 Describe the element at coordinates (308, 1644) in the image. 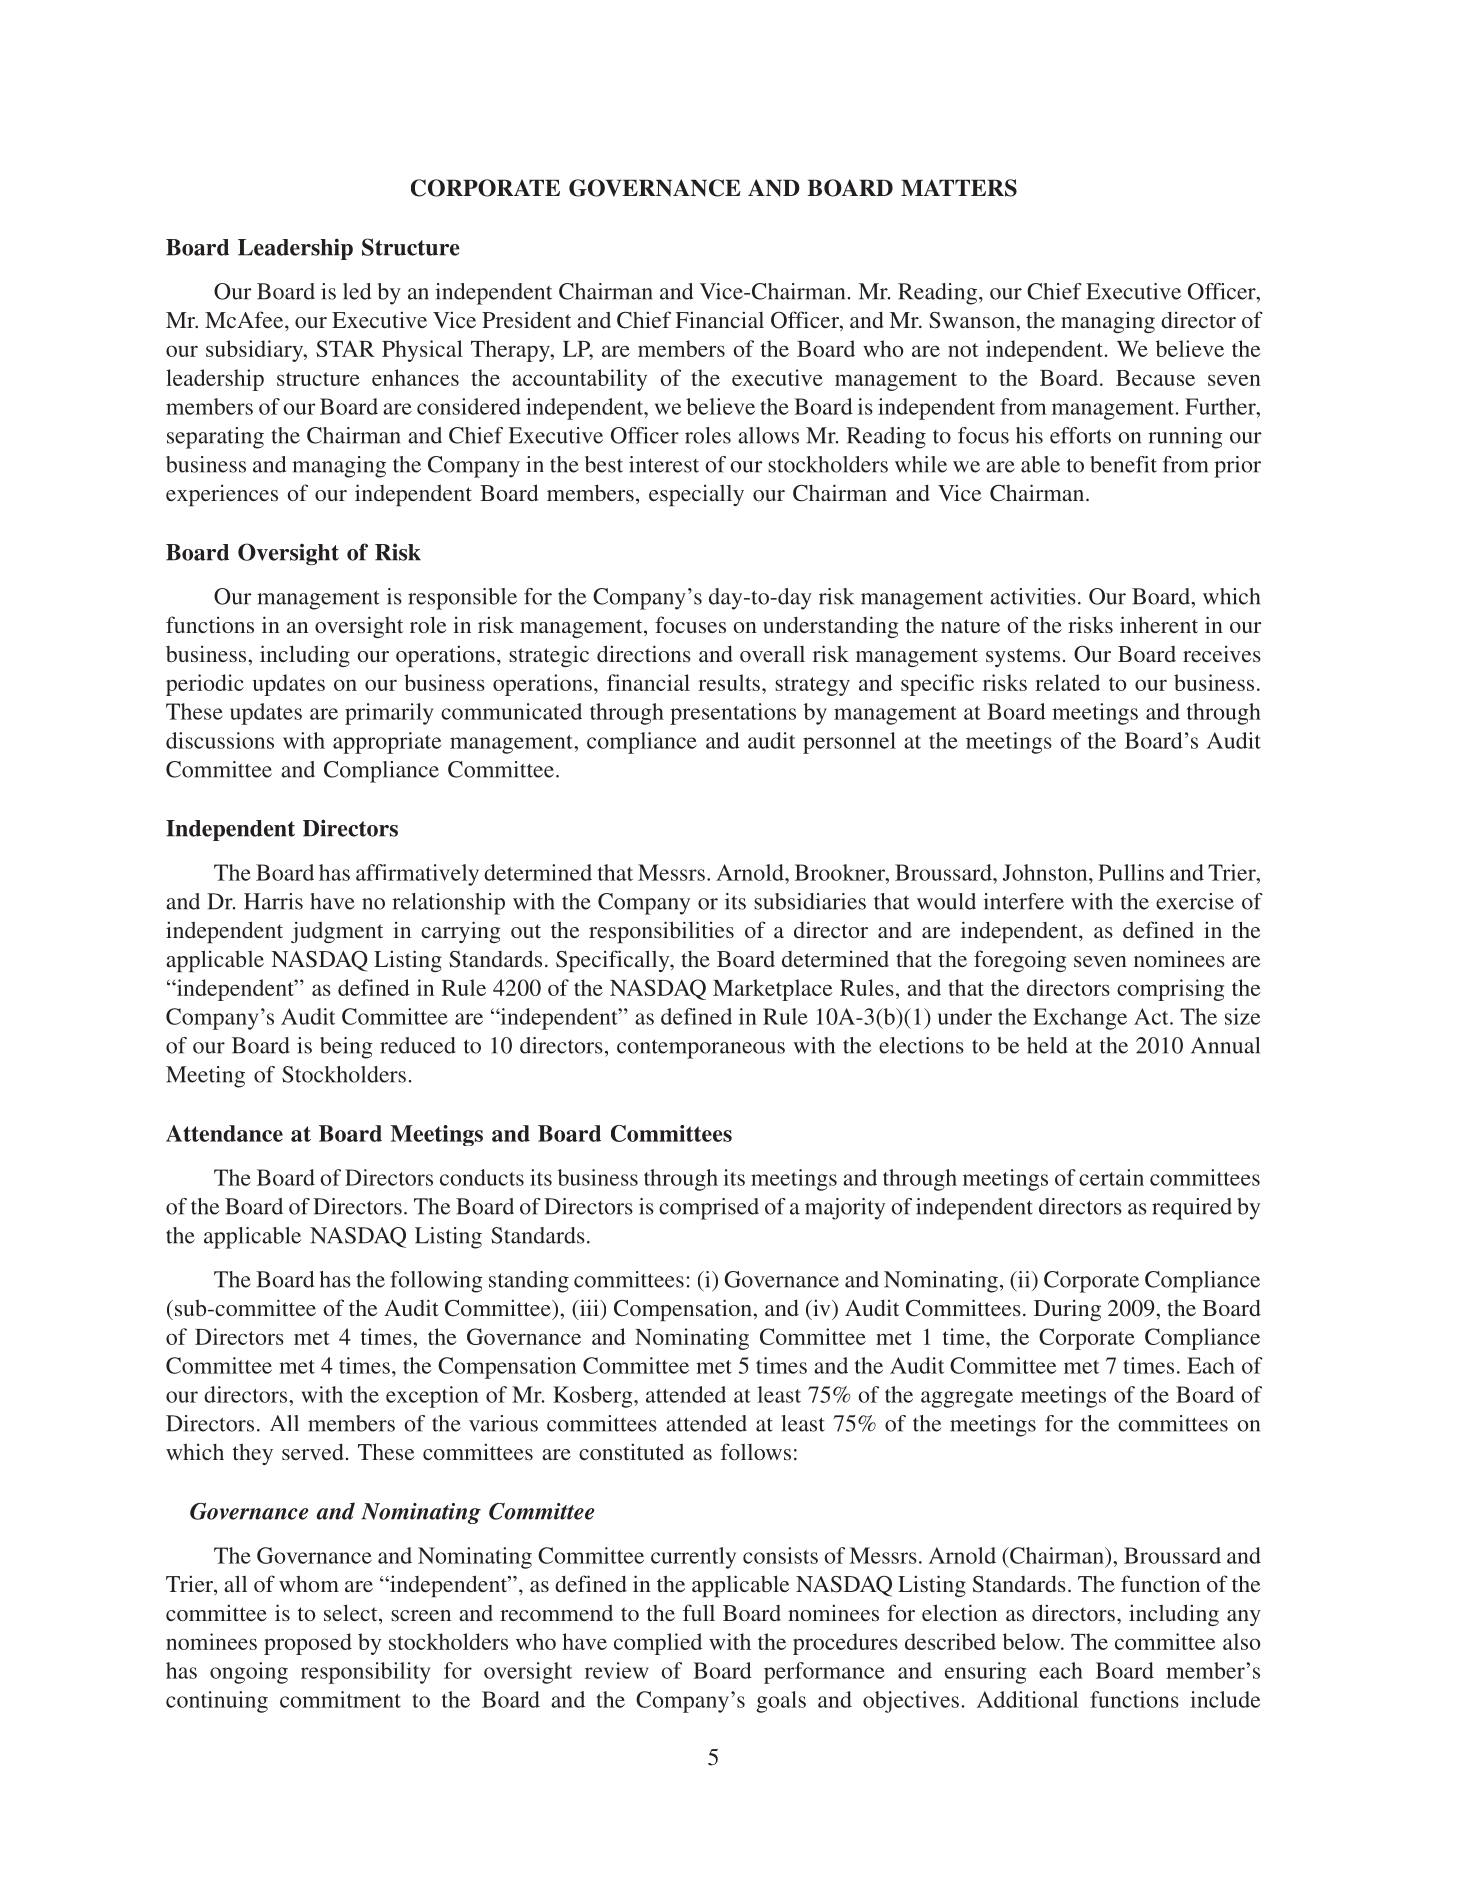

I see `proposed` at that location.
